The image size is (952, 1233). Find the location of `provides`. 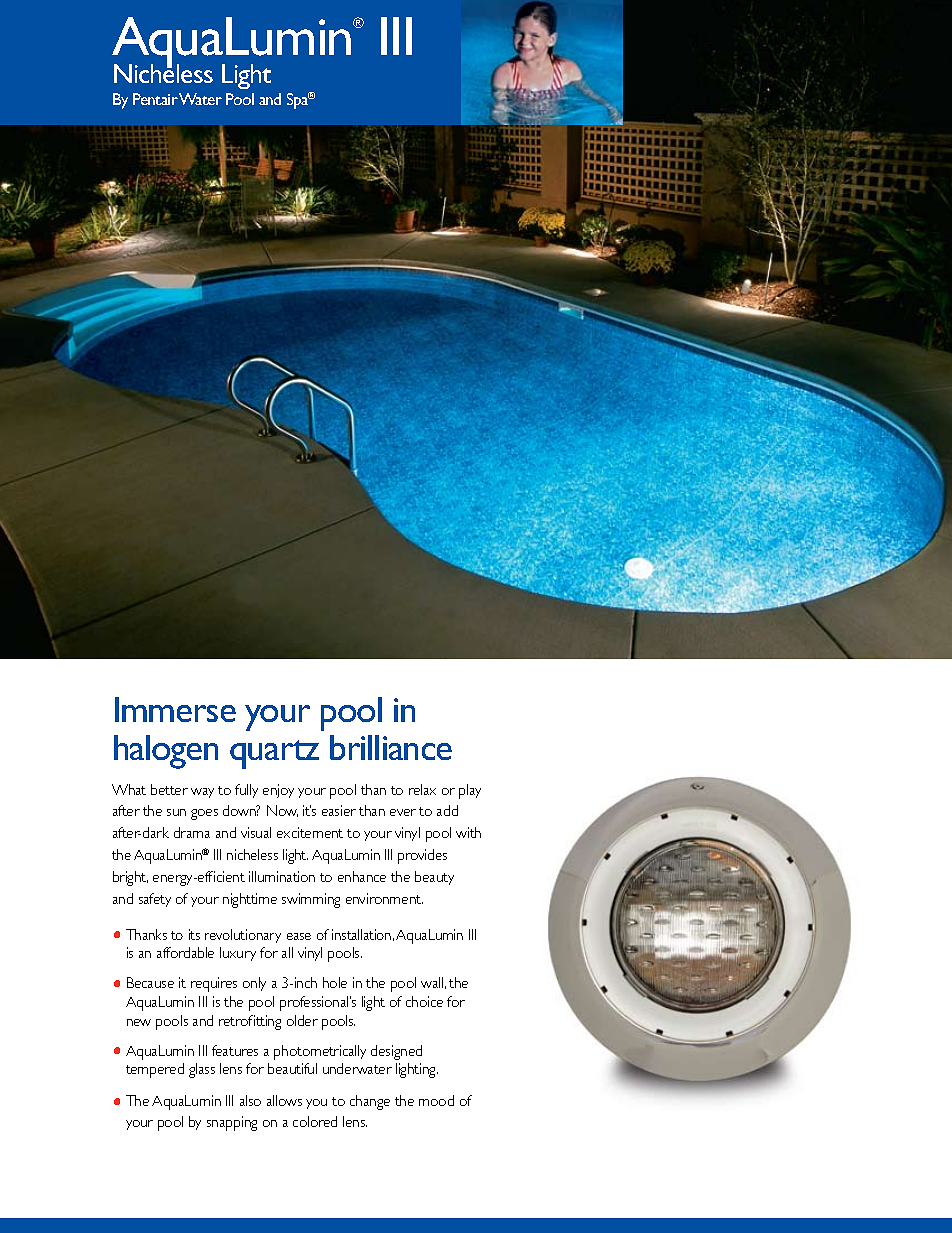

provides is located at coordinates (422, 856).
